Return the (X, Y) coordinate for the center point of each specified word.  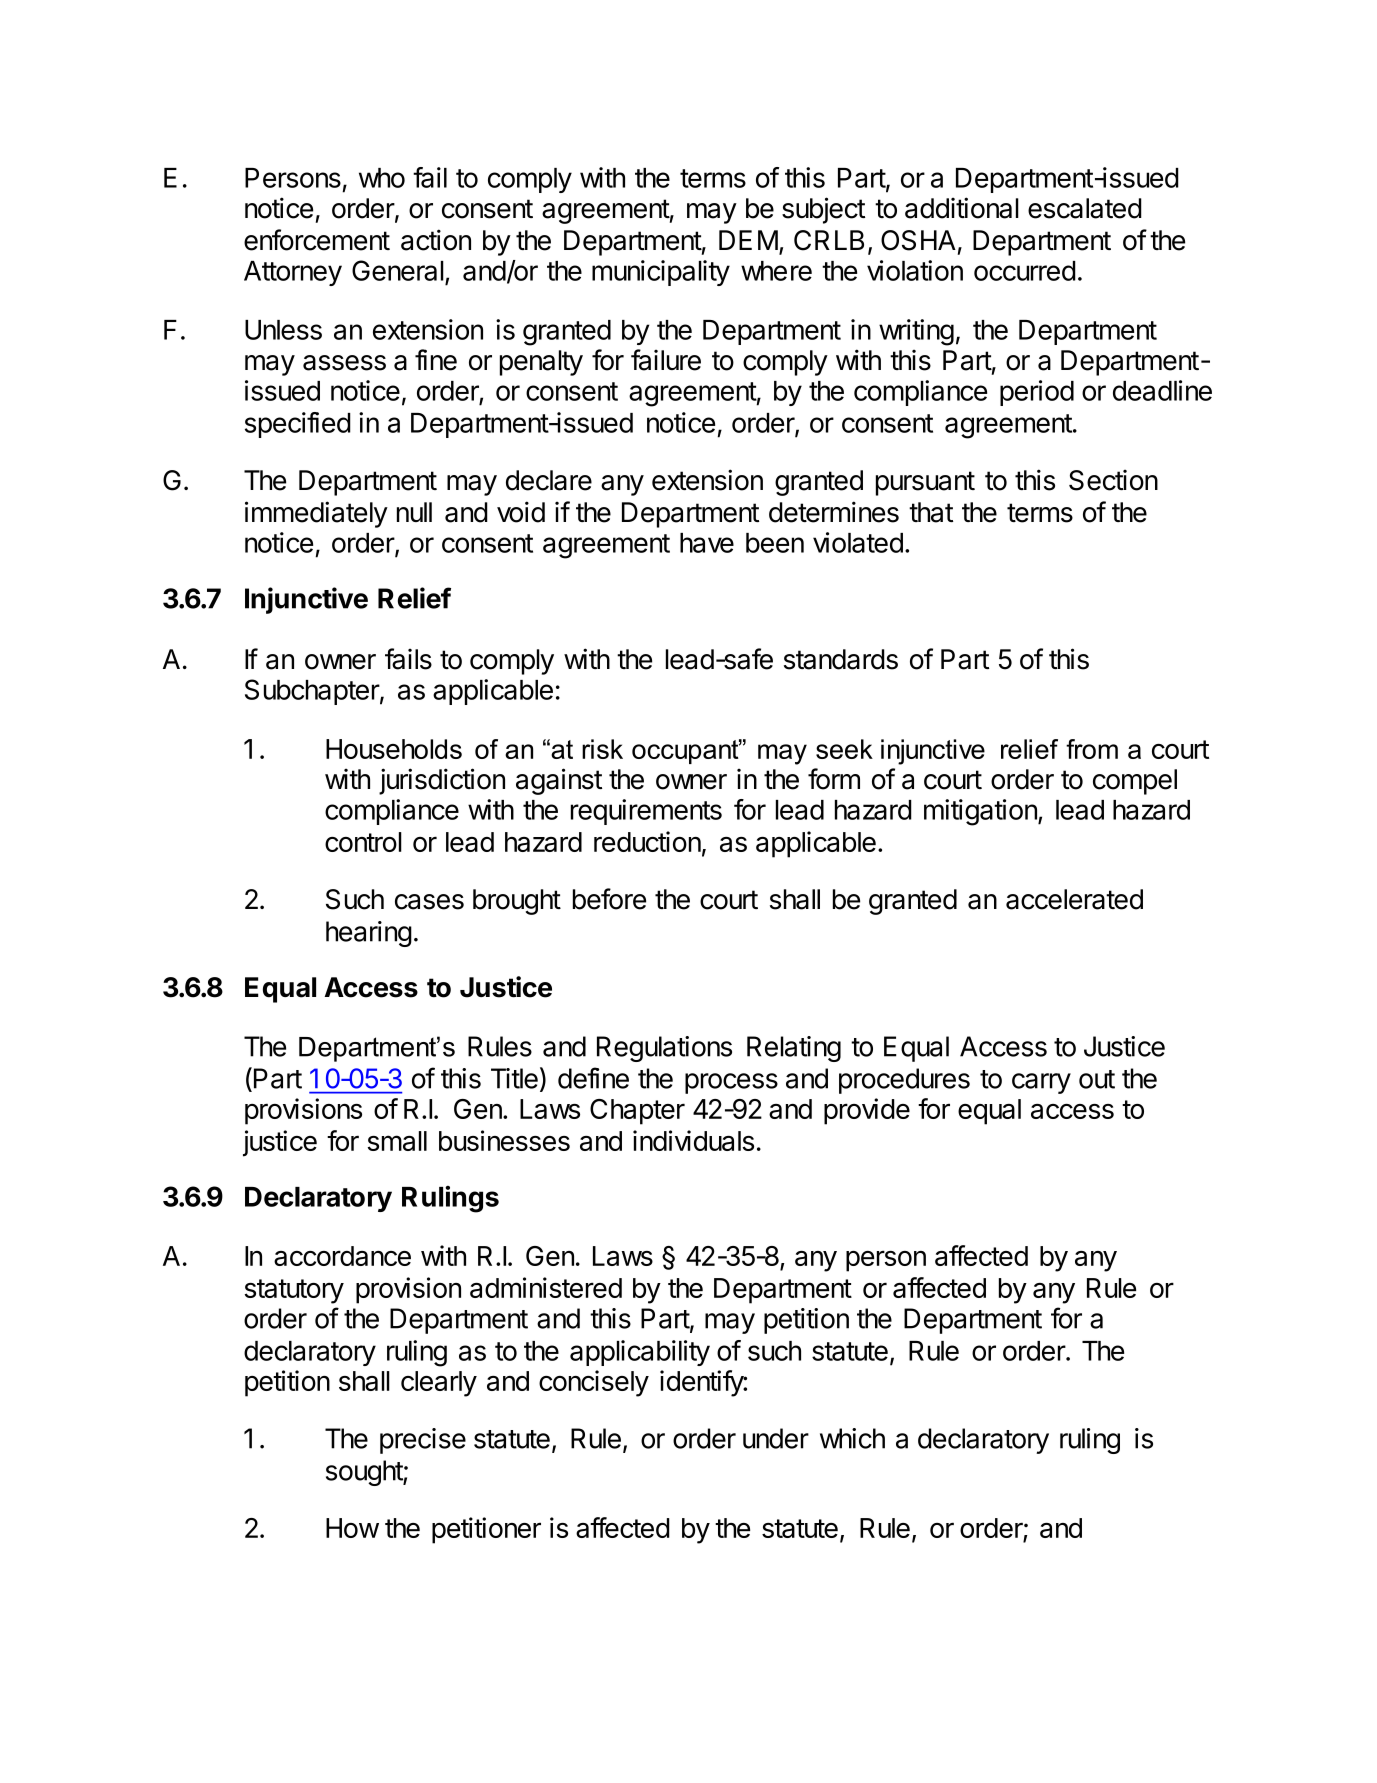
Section (1113, 480)
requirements (646, 812)
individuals (693, 1140)
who (382, 178)
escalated (1085, 208)
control (363, 842)
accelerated (1074, 899)
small (397, 1141)
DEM (748, 240)
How (352, 1528)
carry (1041, 1083)
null (414, 512)
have (707, 543)
